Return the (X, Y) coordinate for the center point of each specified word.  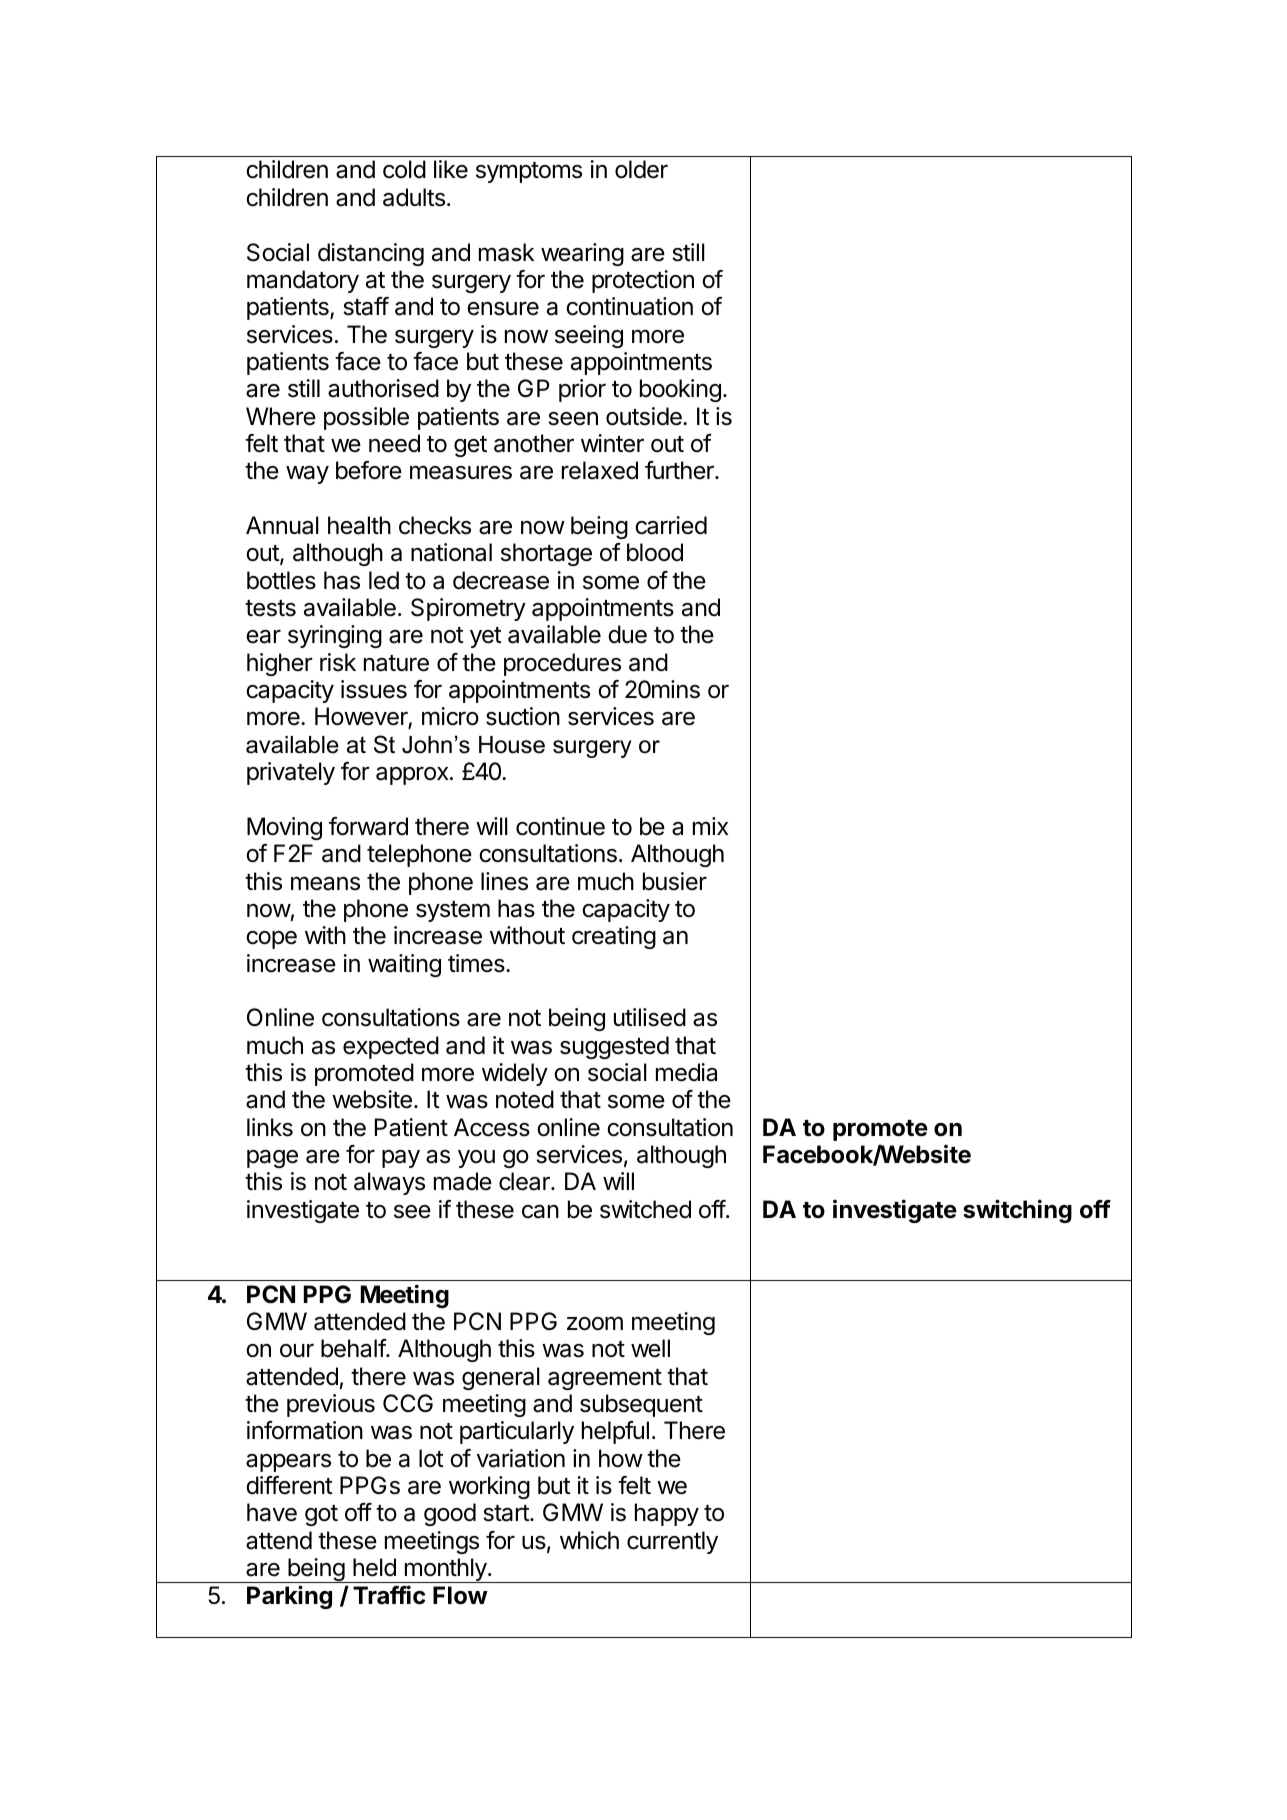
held (374, 1567)
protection (643, 281)
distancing (371, 254)
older (641, 169)
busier (675, 881)
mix (711, 826)
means (325, 883)
